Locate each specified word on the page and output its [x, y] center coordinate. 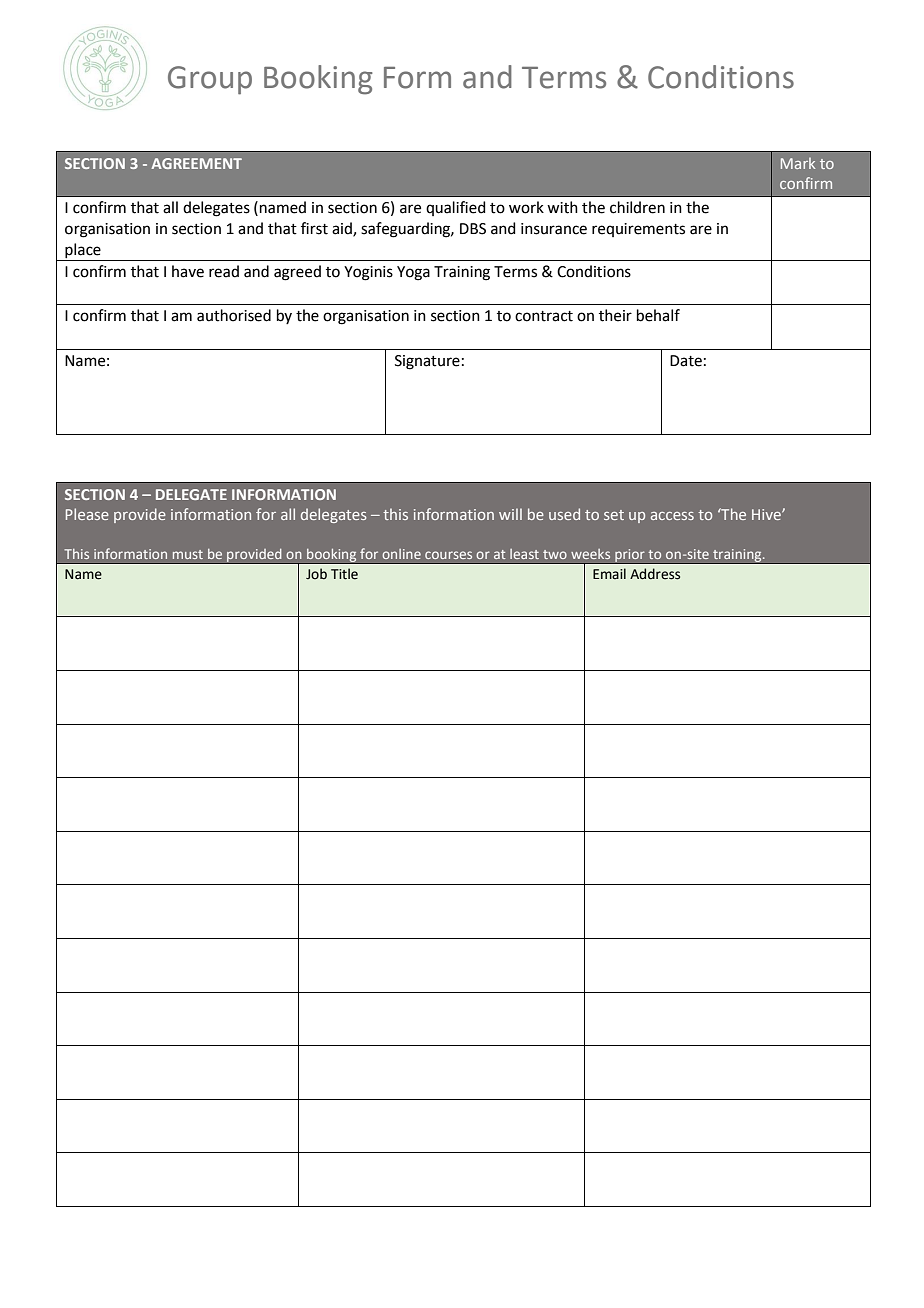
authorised [234, 315]
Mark [798, 163]
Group [210, 80]
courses [448, 555]
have [188, 271]
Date [686, 361]
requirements [638, 230]
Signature [427, 362]
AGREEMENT [196, 163]
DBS [473, 229]
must [188, 554]
